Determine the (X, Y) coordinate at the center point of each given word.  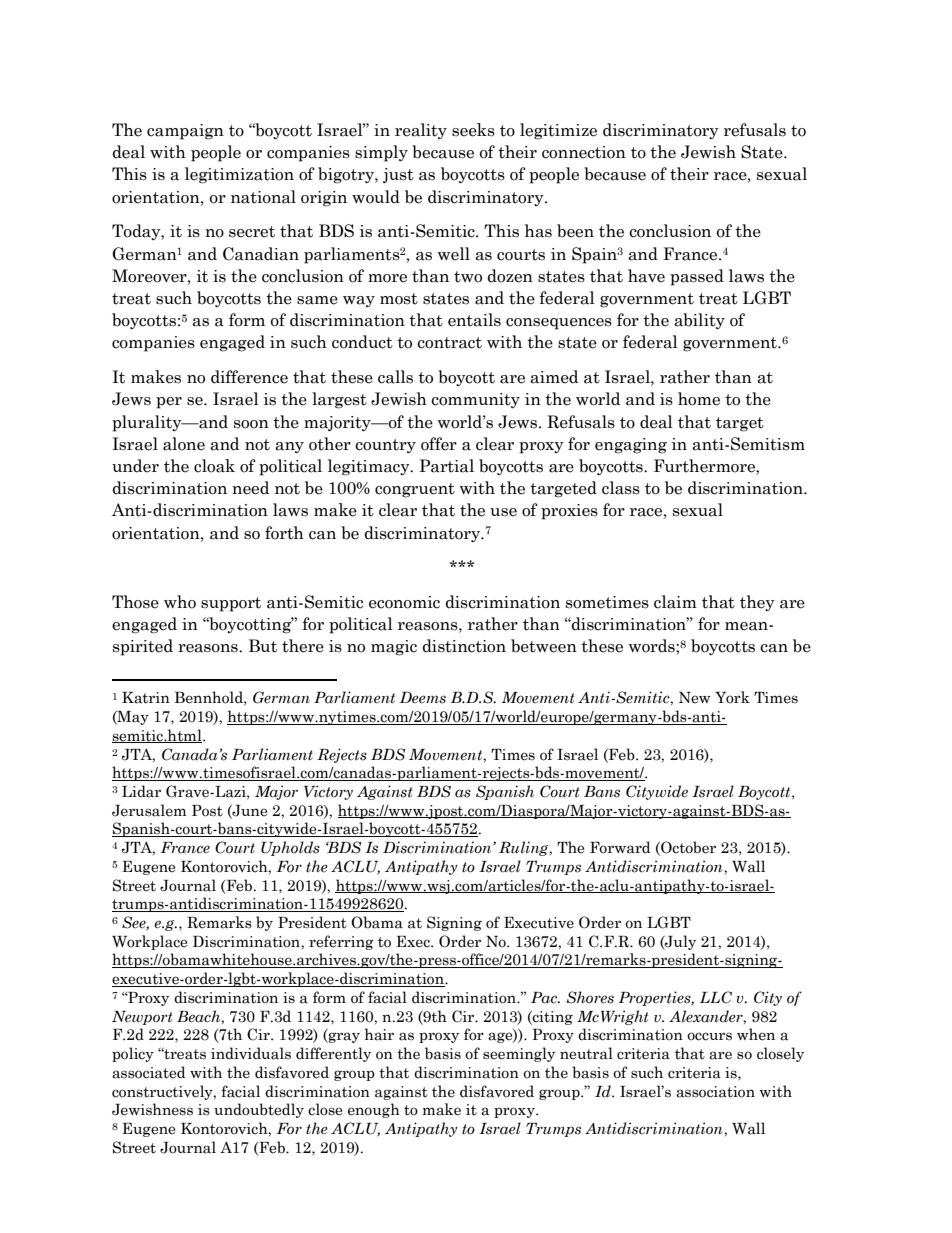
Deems (423, 698)
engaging (631, 446)
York (732, 697)
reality (421, 131)
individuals (251, 1053)
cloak (214, 466)
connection (584, 152)
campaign (185, 132)
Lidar (141, 791)
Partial (446, 466)
